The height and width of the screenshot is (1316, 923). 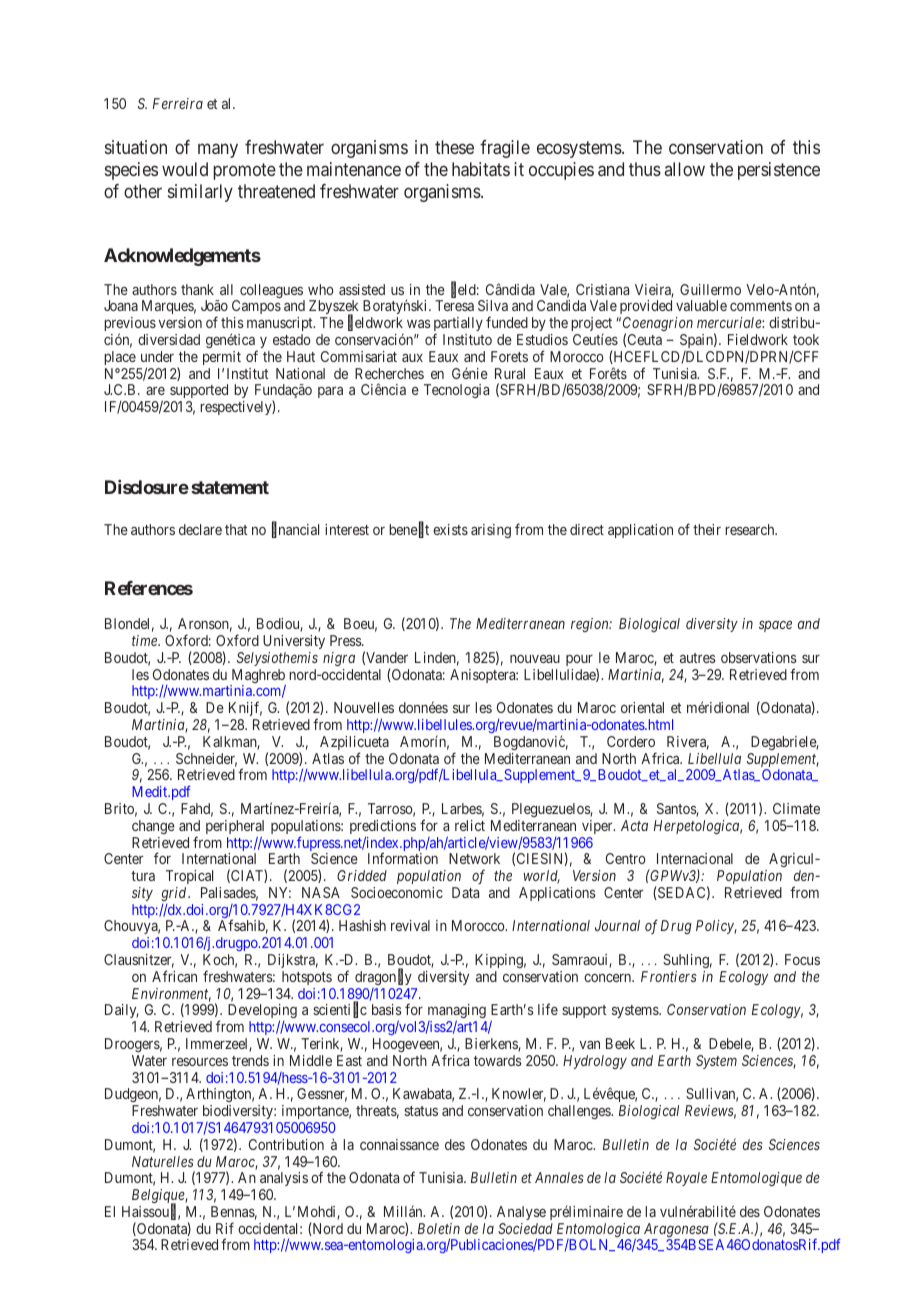 What do you see at coordinates (284, 1181) in the screenshot?
I see `analysis` at bounding box center [284, 1181].
